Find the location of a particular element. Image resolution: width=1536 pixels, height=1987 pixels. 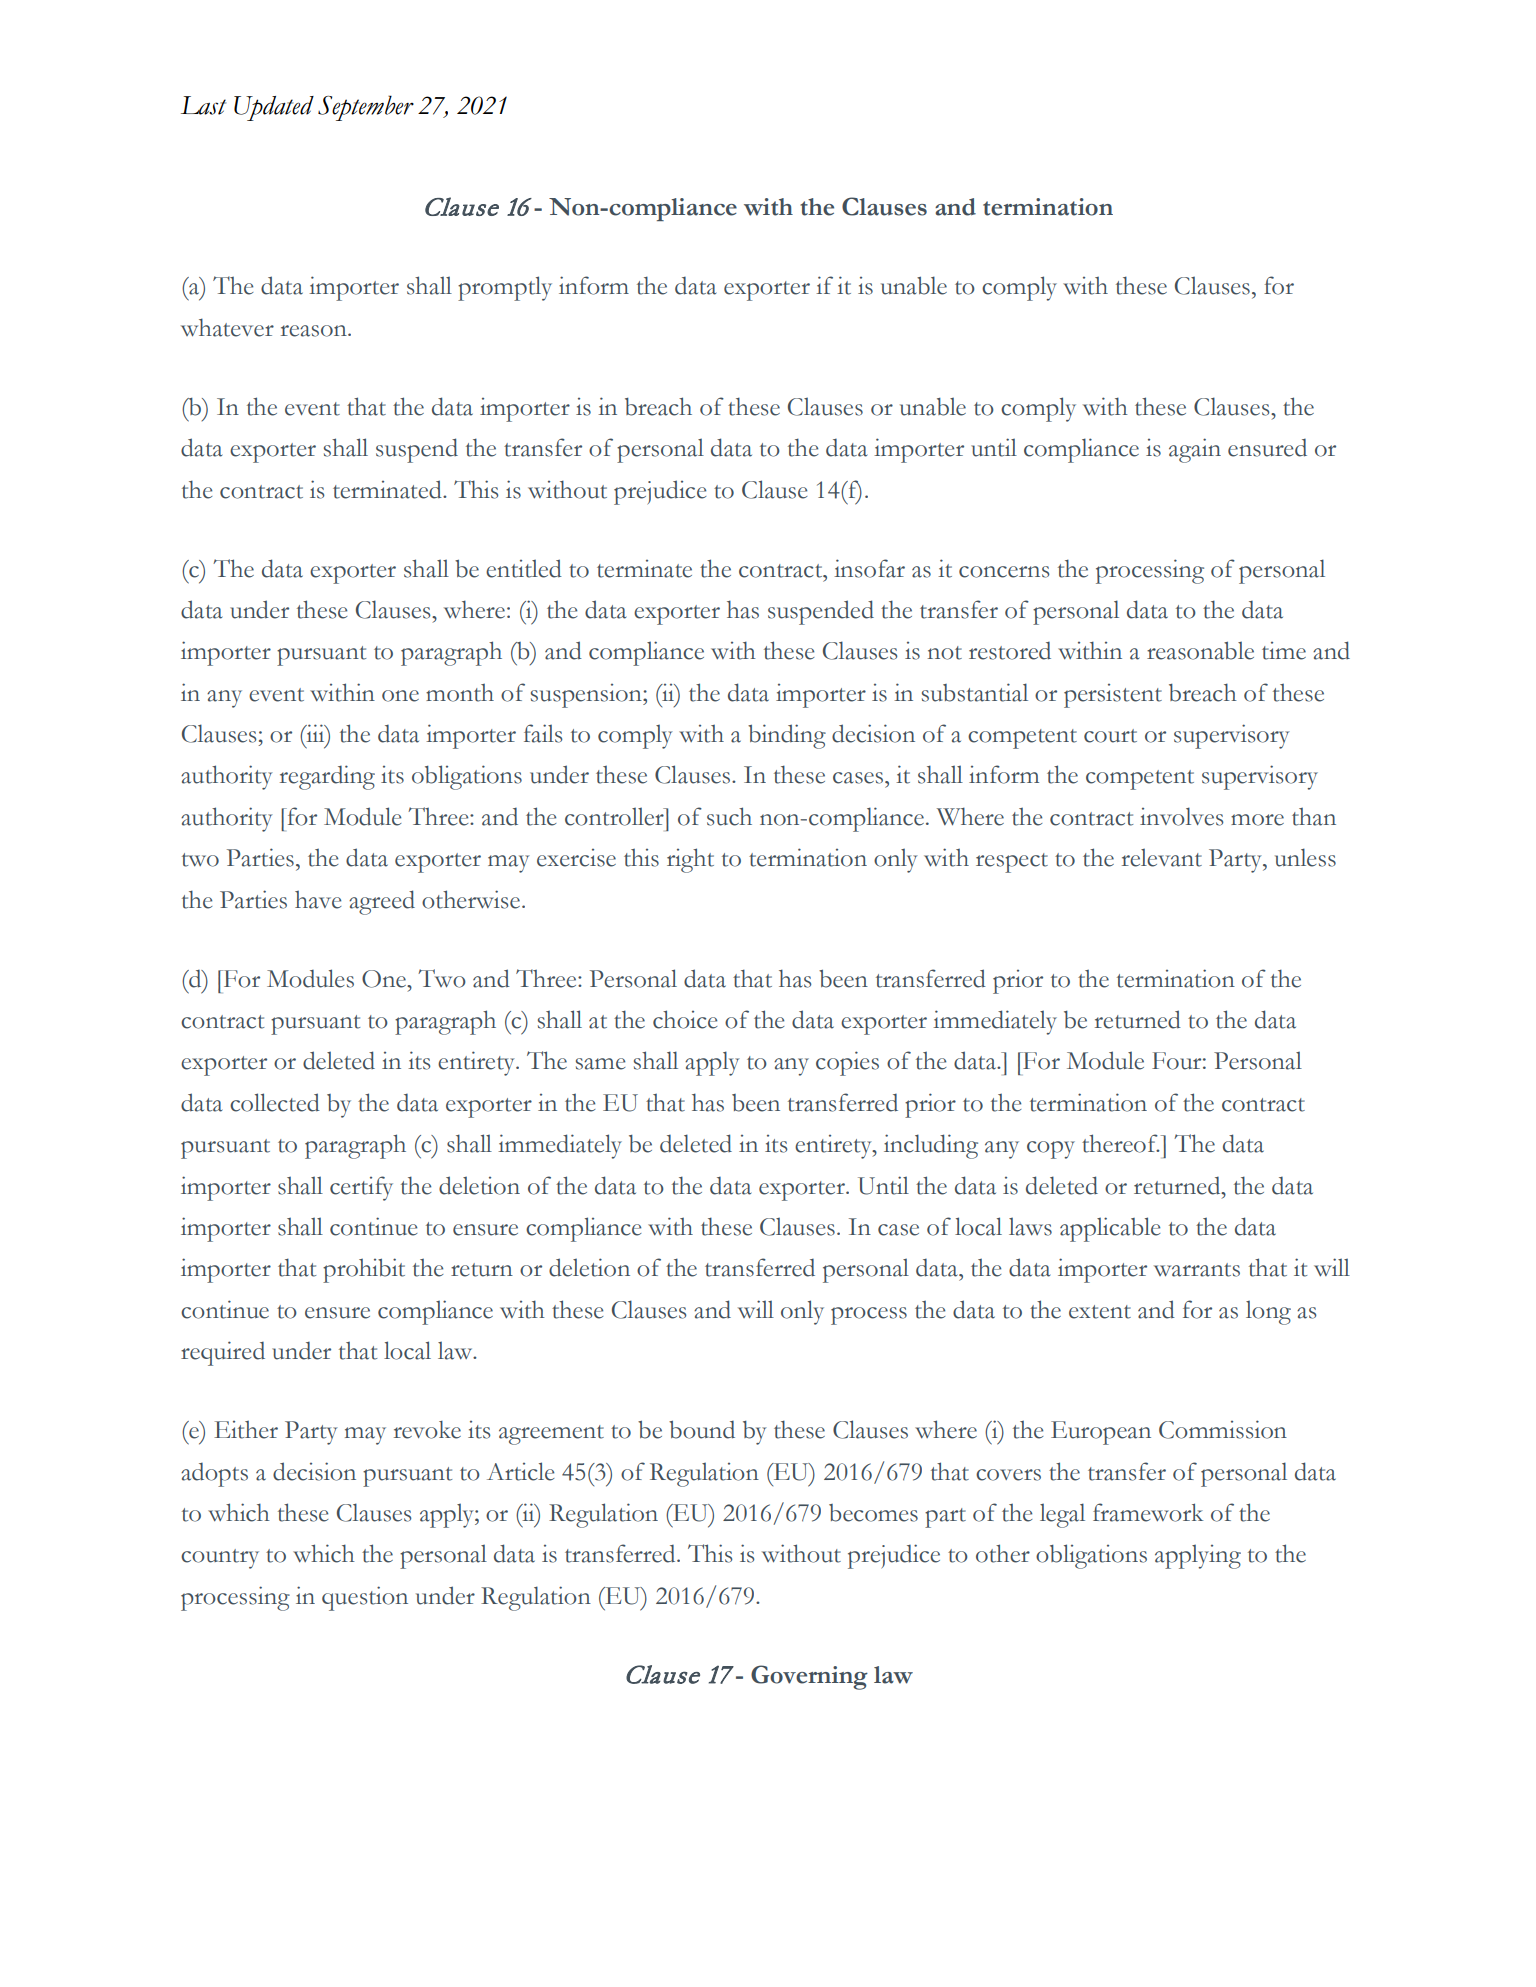

month is located at coordinates (460, 692).
